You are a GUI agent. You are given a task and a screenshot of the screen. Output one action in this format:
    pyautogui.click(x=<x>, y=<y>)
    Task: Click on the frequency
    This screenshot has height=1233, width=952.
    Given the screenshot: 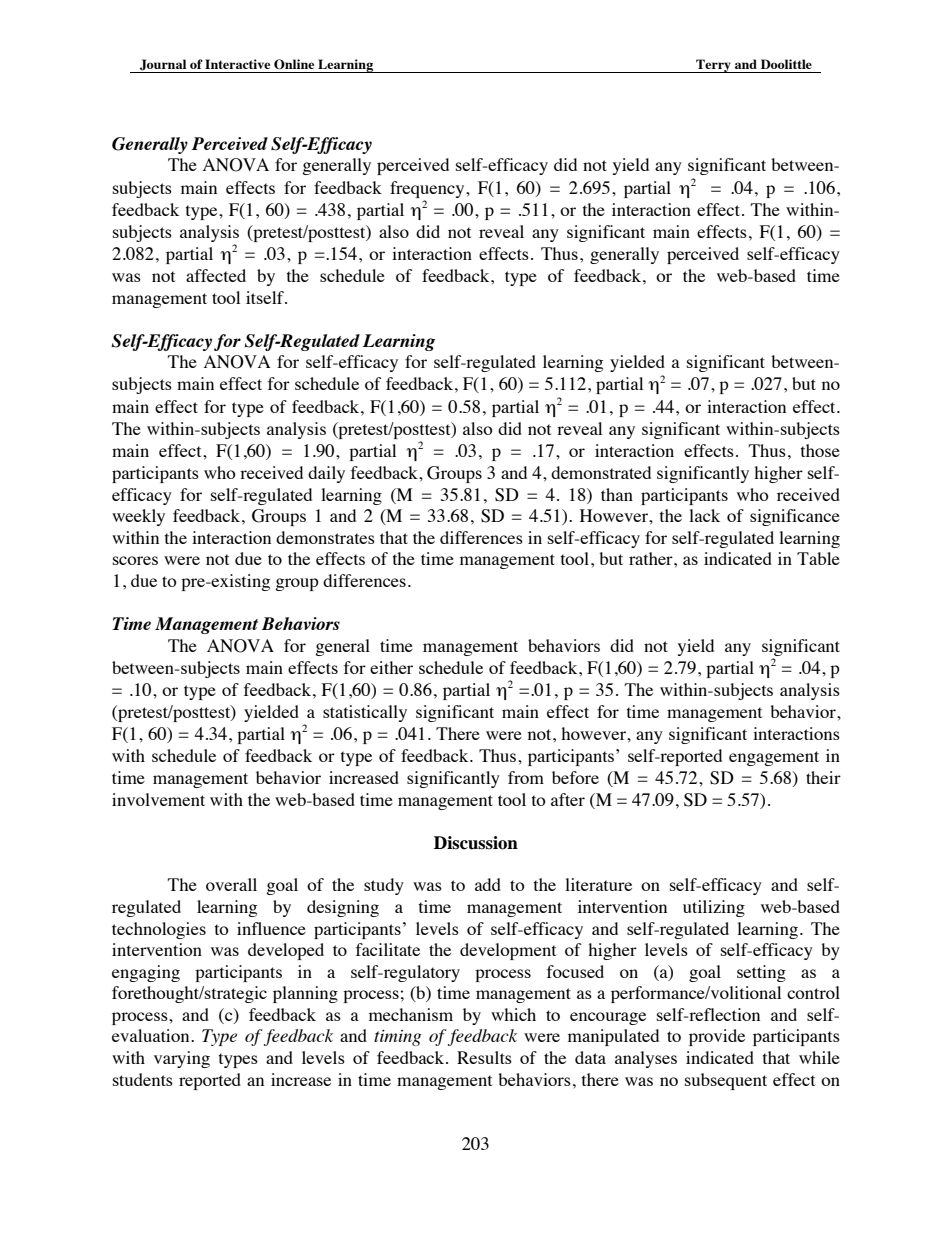 What is the action you would take?
    pyautogui.click(x=428, y=189)
